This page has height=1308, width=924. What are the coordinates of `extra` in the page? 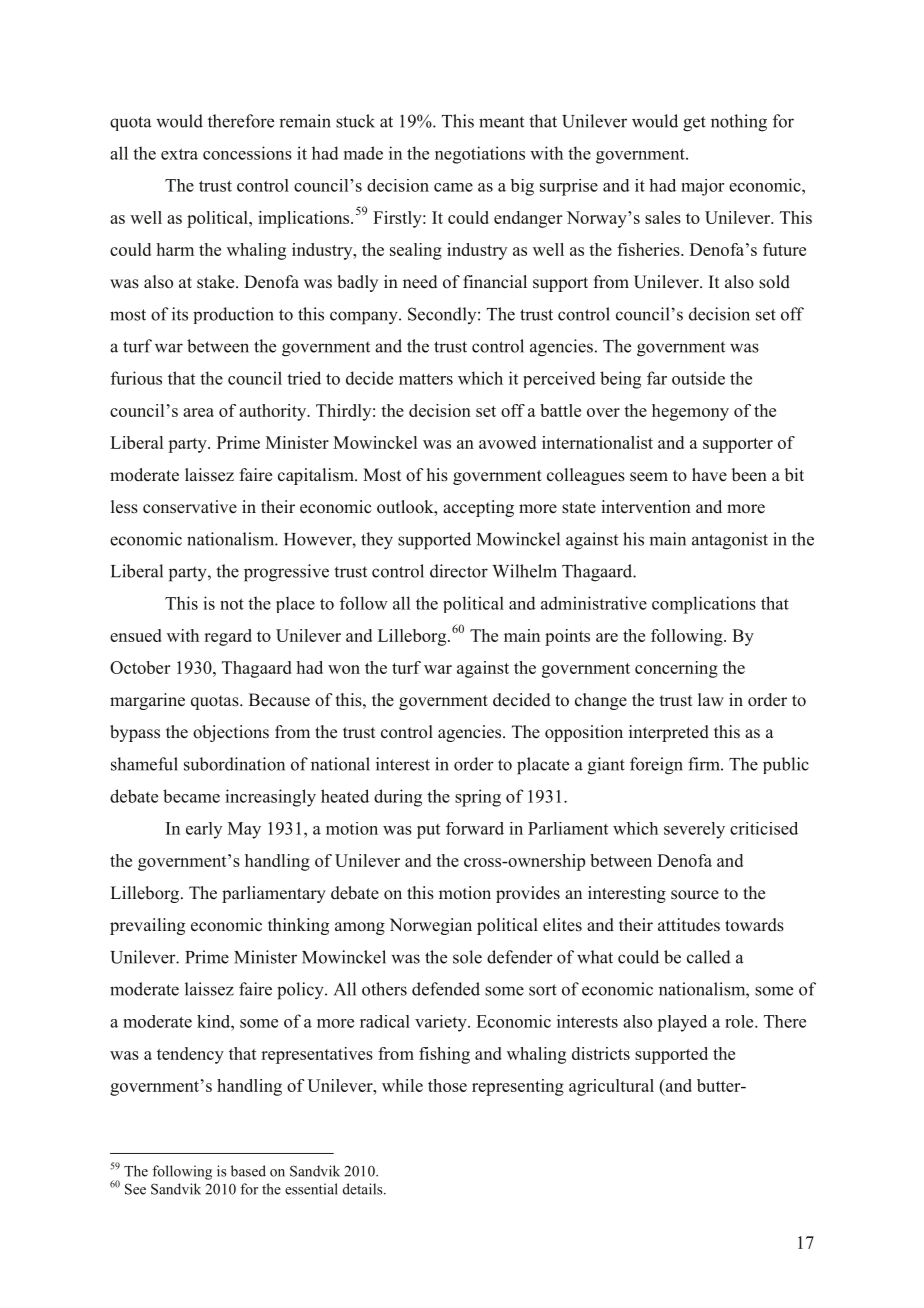 It's located at (179, 154).
